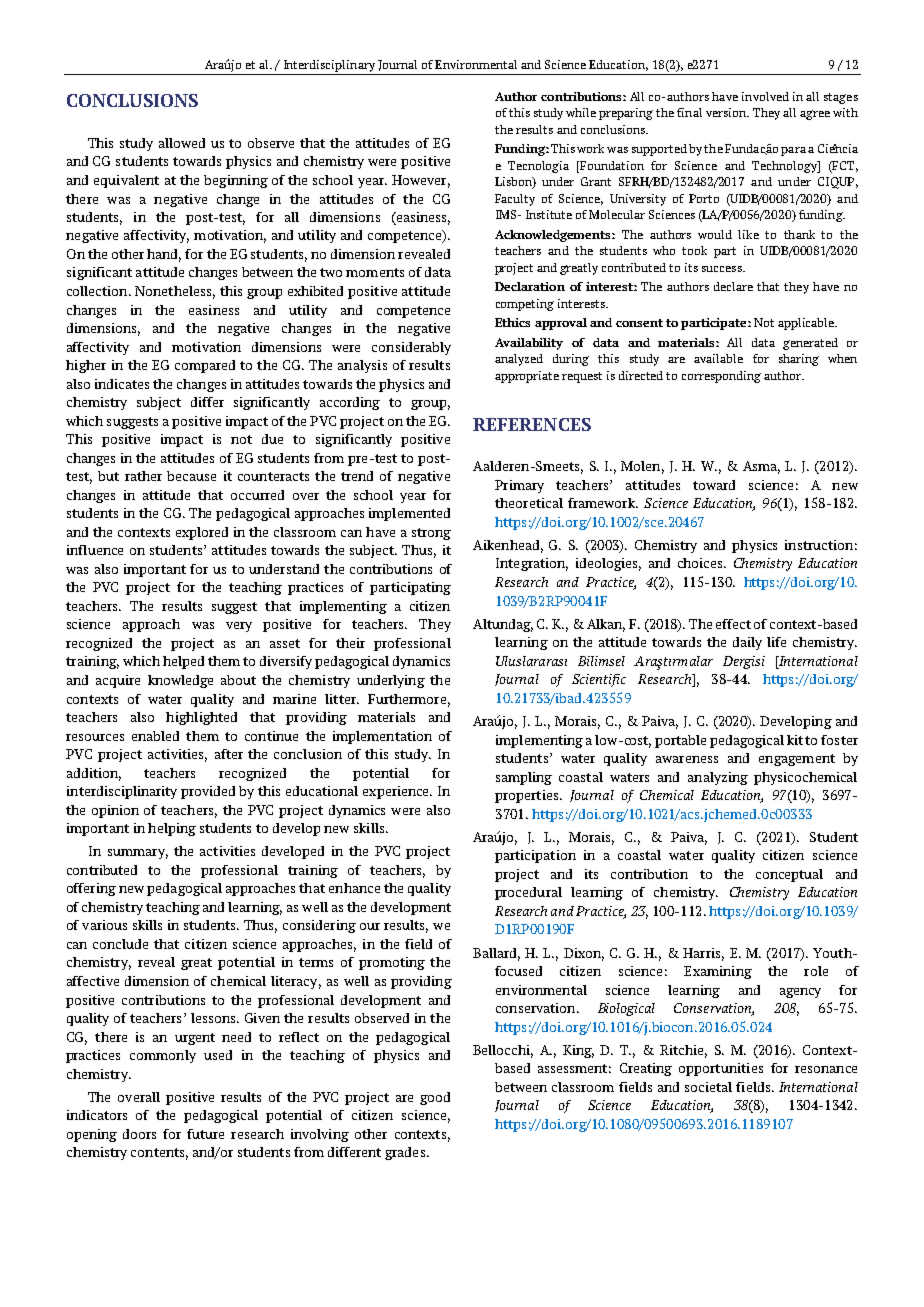 Image resolution: width=924 pixels, height=1307 pixels. Describe the element at coordinates (795, 740) in the screenshot. I see `kit` at that location.
